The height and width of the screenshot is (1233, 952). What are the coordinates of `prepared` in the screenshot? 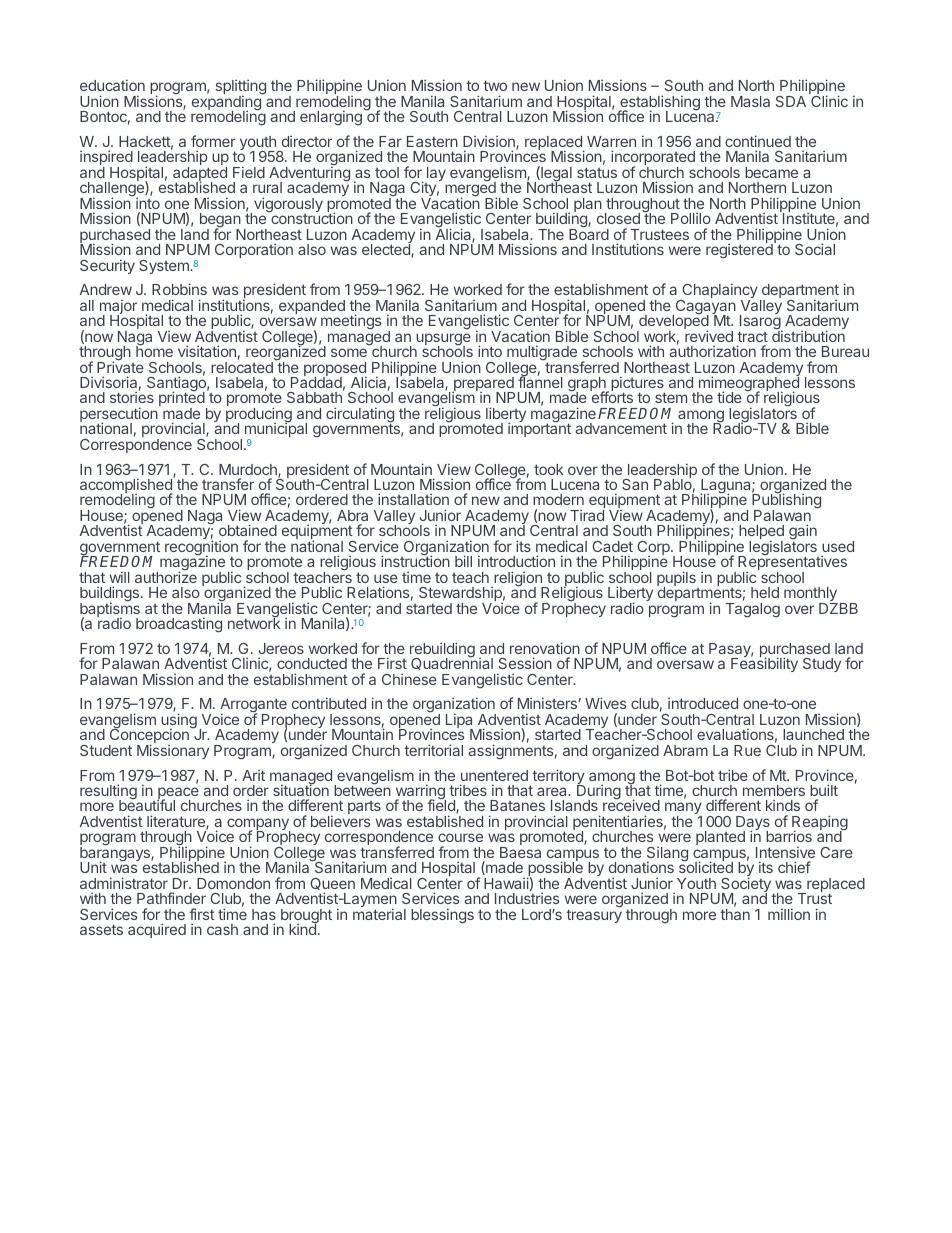 It's located at (483, 385).
